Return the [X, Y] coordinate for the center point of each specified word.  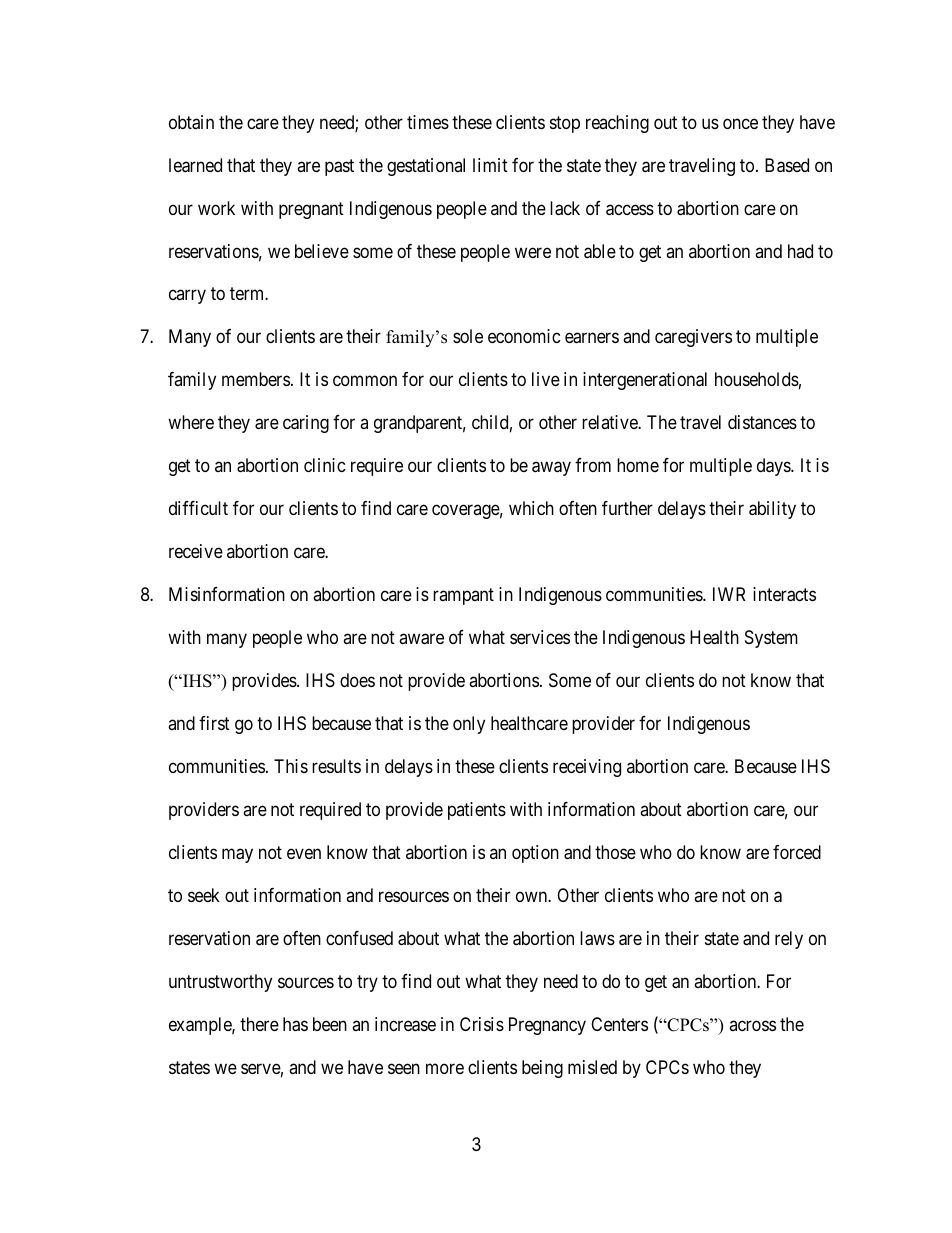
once [740, 123]
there [259, 1024]
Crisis [482, 1024]
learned [195, 165]
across [752, 1026]
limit [490, 165]
